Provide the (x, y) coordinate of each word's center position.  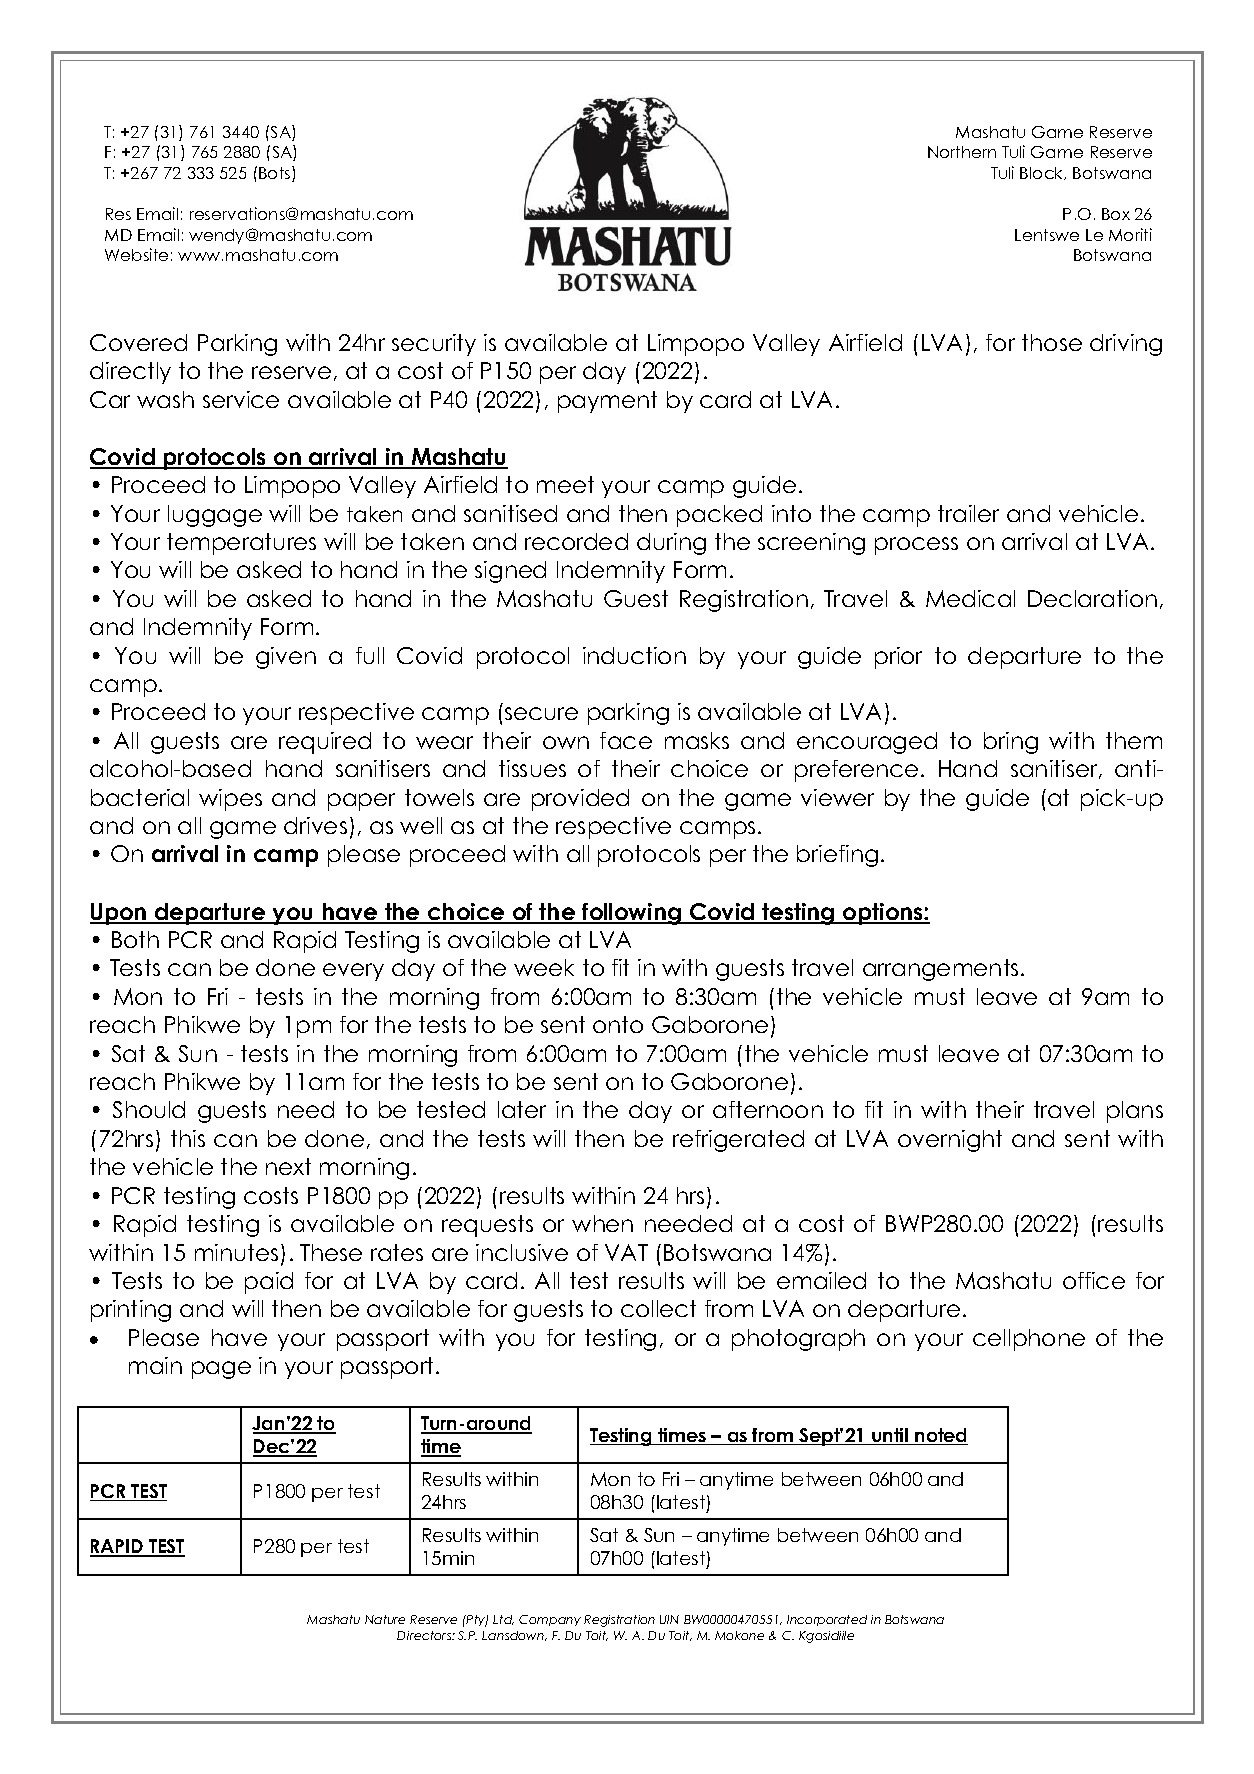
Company (550, 1620)
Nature (385, 1619)
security (434, 345)
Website (136, 254)
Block (1043, 173)
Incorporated (827, 1620)
